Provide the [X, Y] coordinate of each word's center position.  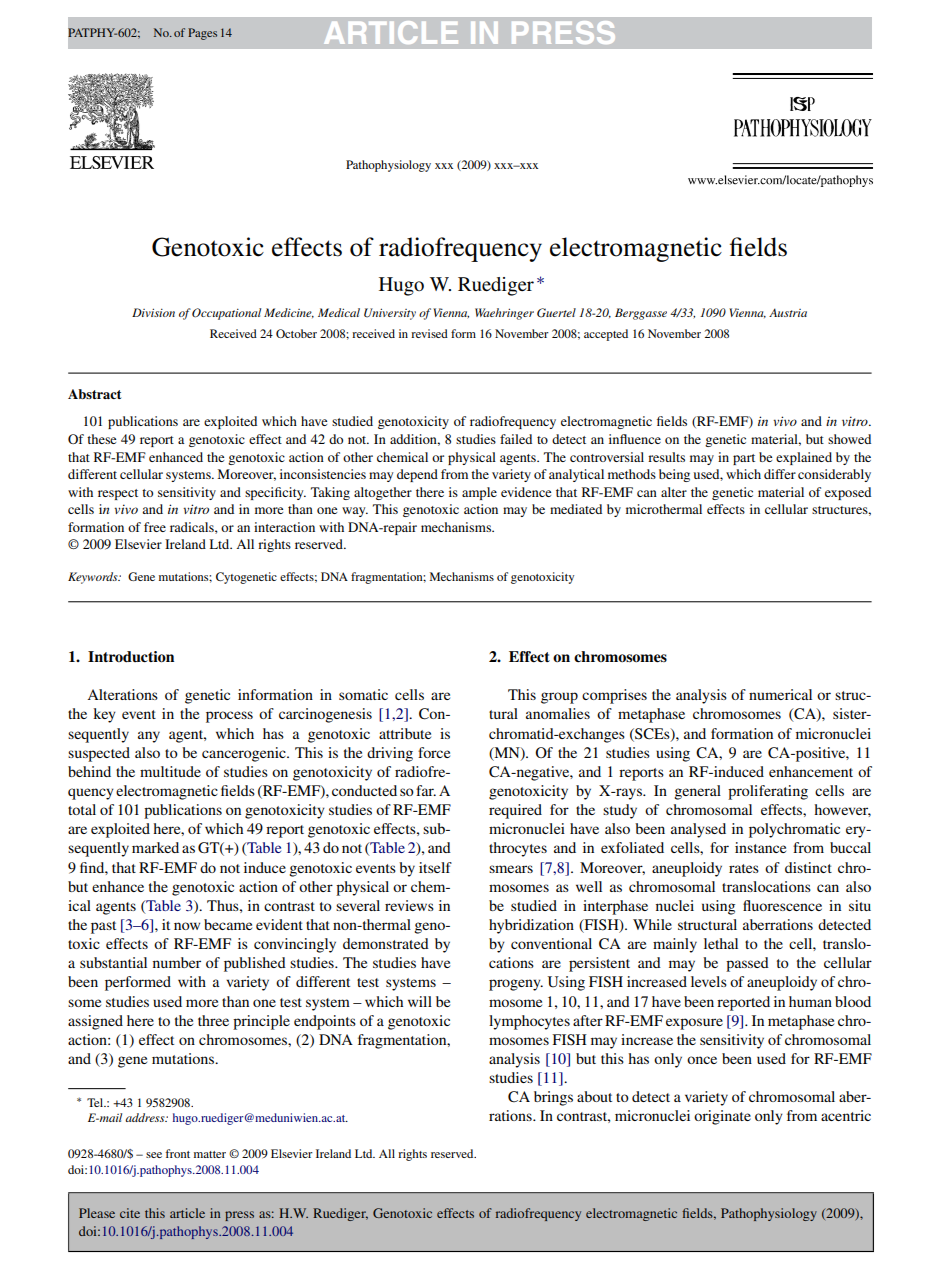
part [744, 459]
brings [553, 1098]
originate [722, 1117]
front [178, 1153]
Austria [788, 312]
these [101, 439]
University [390, 314]
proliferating [768, 792]
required [515, 811]
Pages [202, 34]
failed [516, 439]
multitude [170, 771]
